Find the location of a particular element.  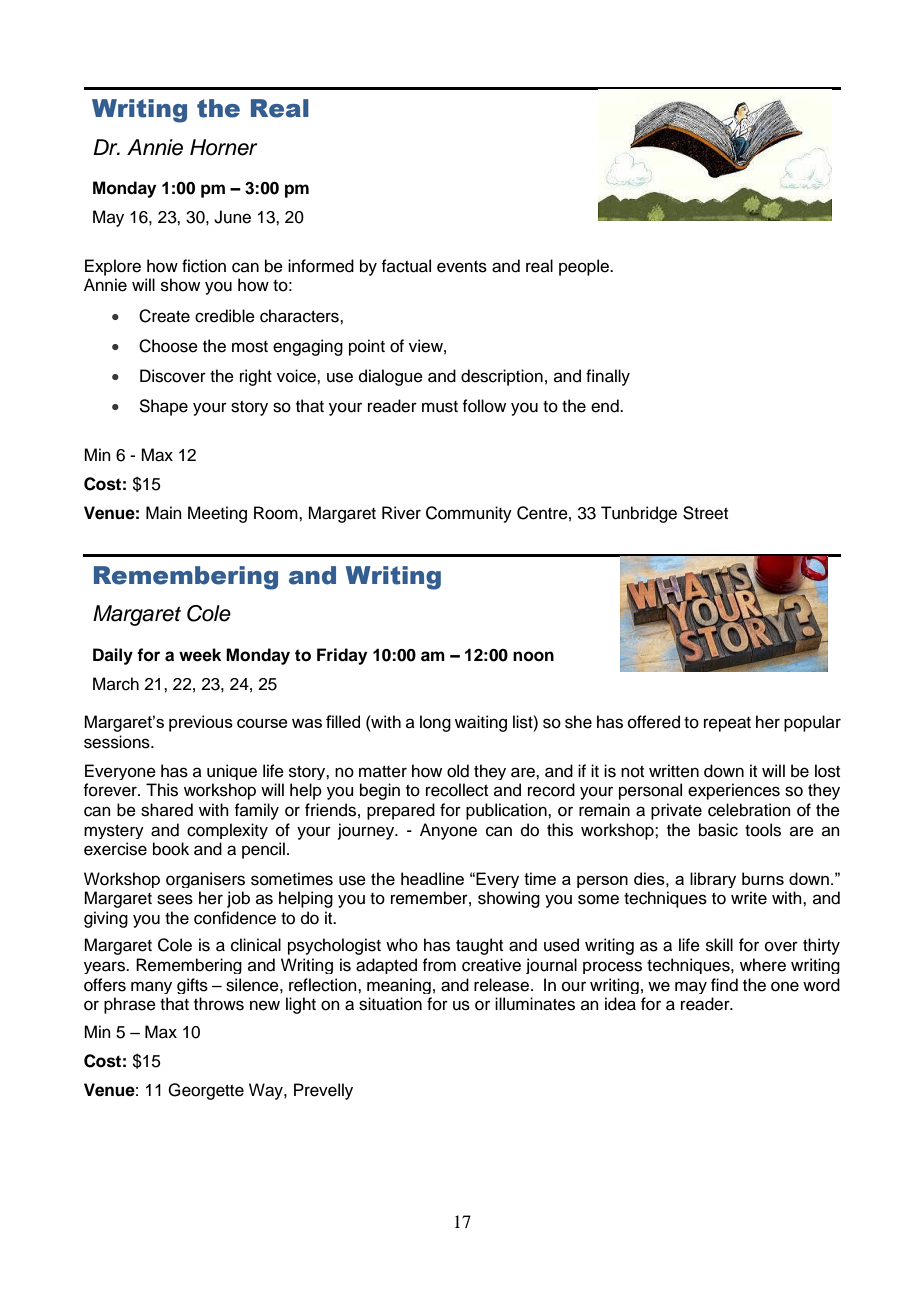

Anyone is located at coordinates (448, 831).
